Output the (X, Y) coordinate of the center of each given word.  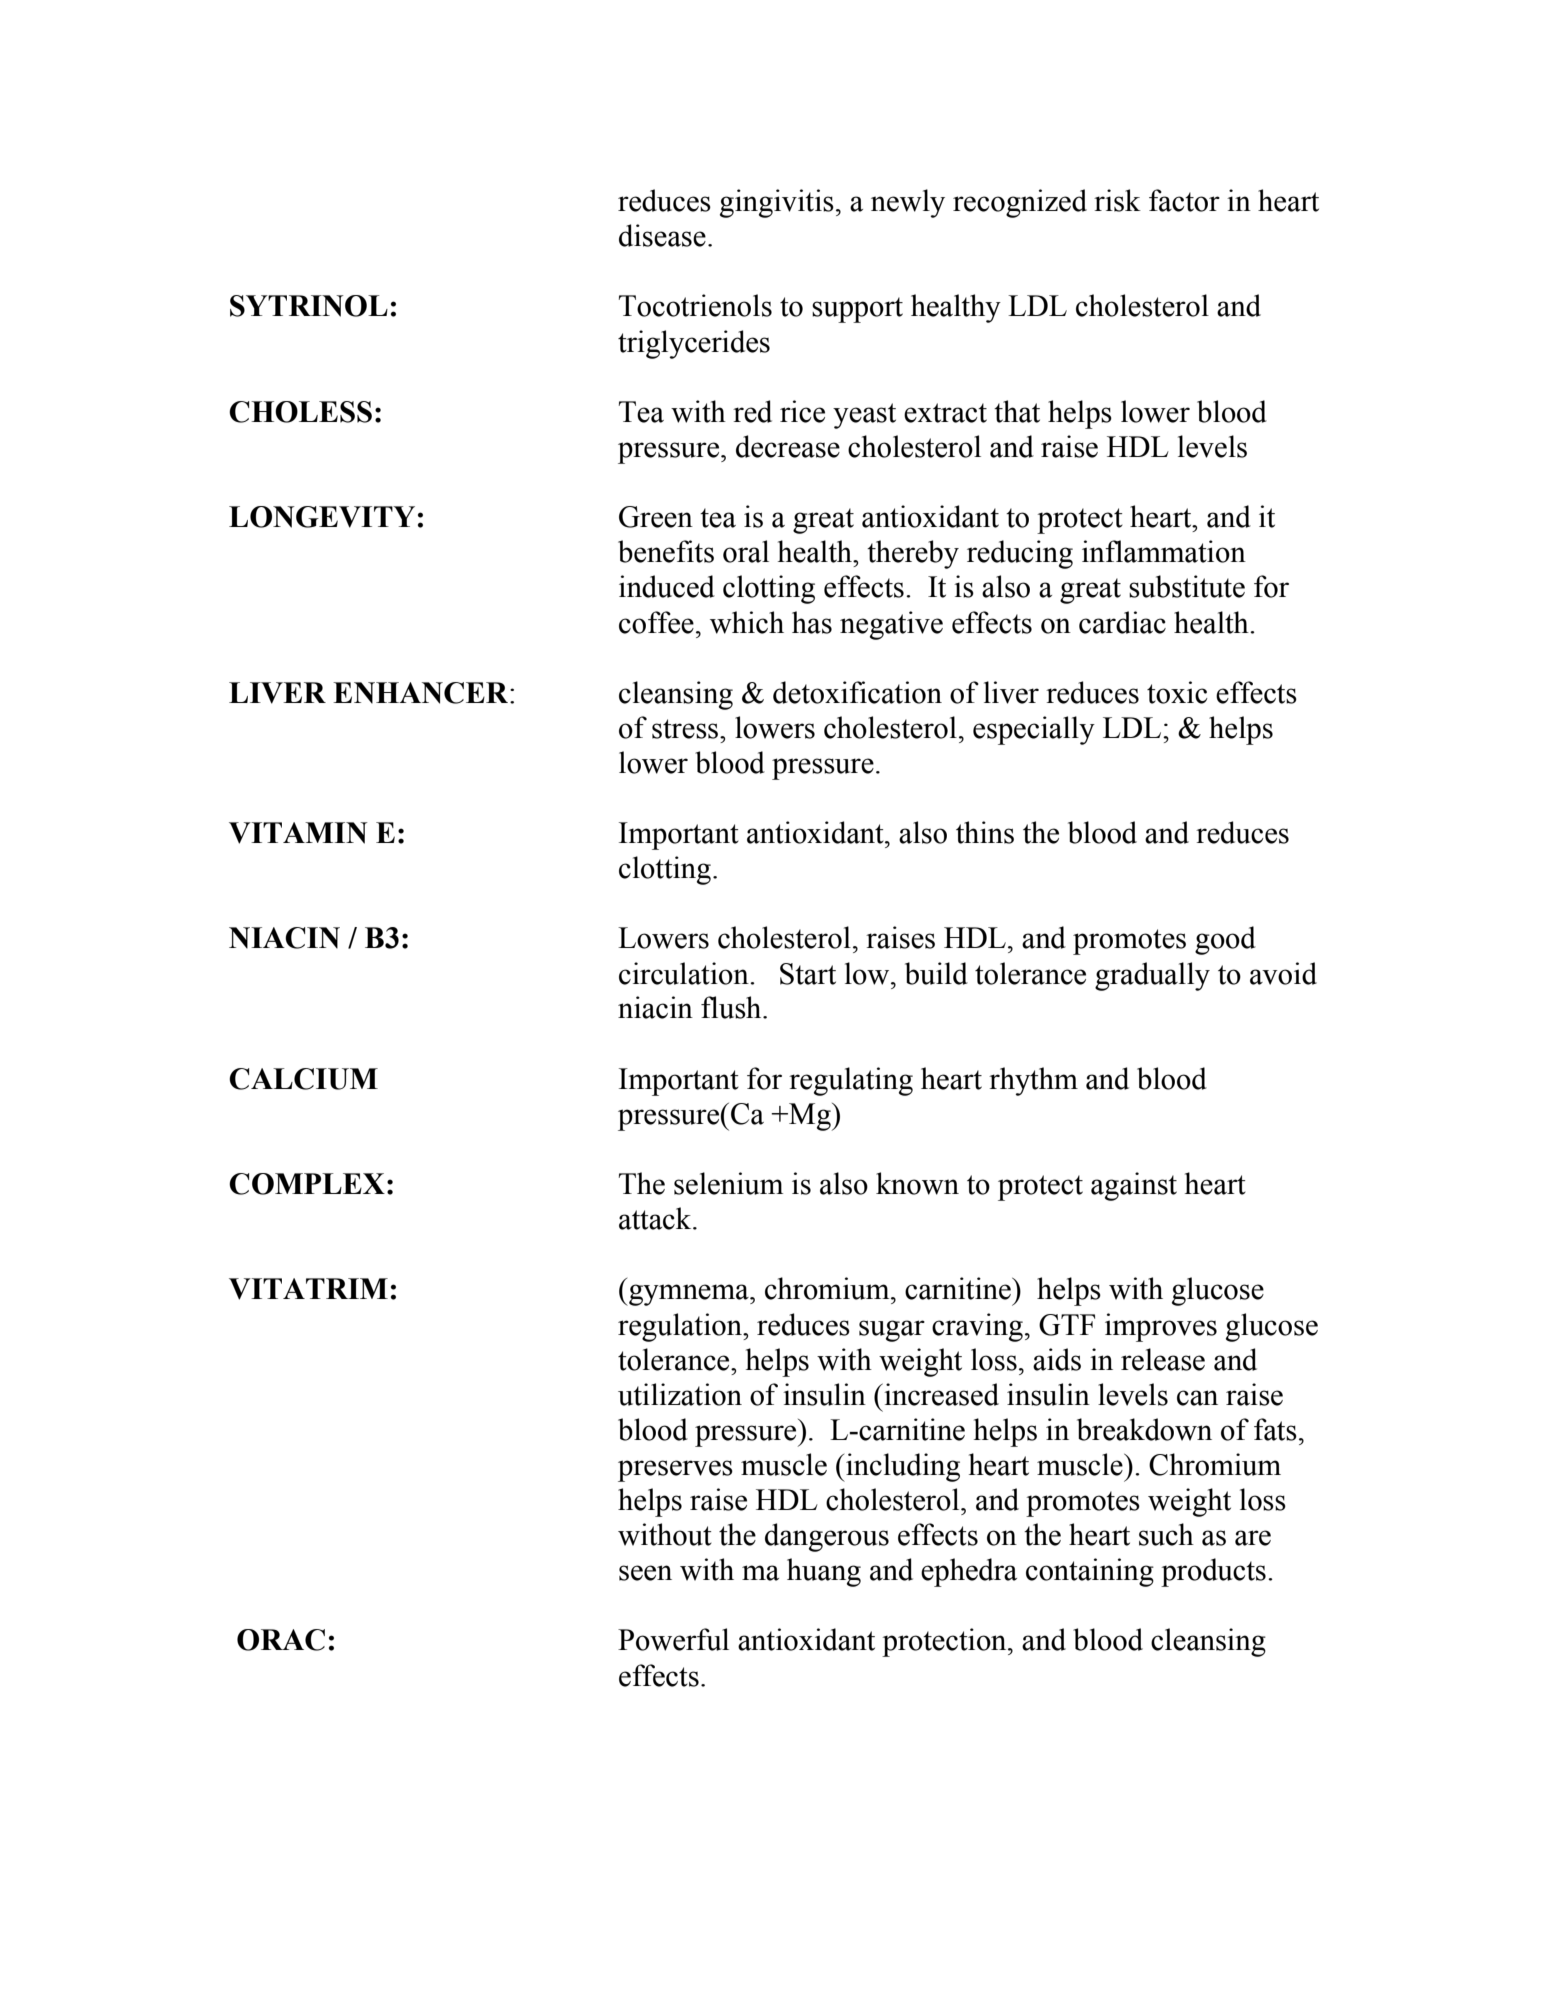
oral (746, 551)
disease (662, 235)
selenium (728, 1183)
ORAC (281, 1640)
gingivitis (777, 203)
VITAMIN (298, 833)
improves (1161, 1327)
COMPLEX (307, 1184)
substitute (1187, 586)
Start (808, 974)
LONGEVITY (322, 517)
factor (1184, 200)
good (1225, 940)
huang (824, 1572)
